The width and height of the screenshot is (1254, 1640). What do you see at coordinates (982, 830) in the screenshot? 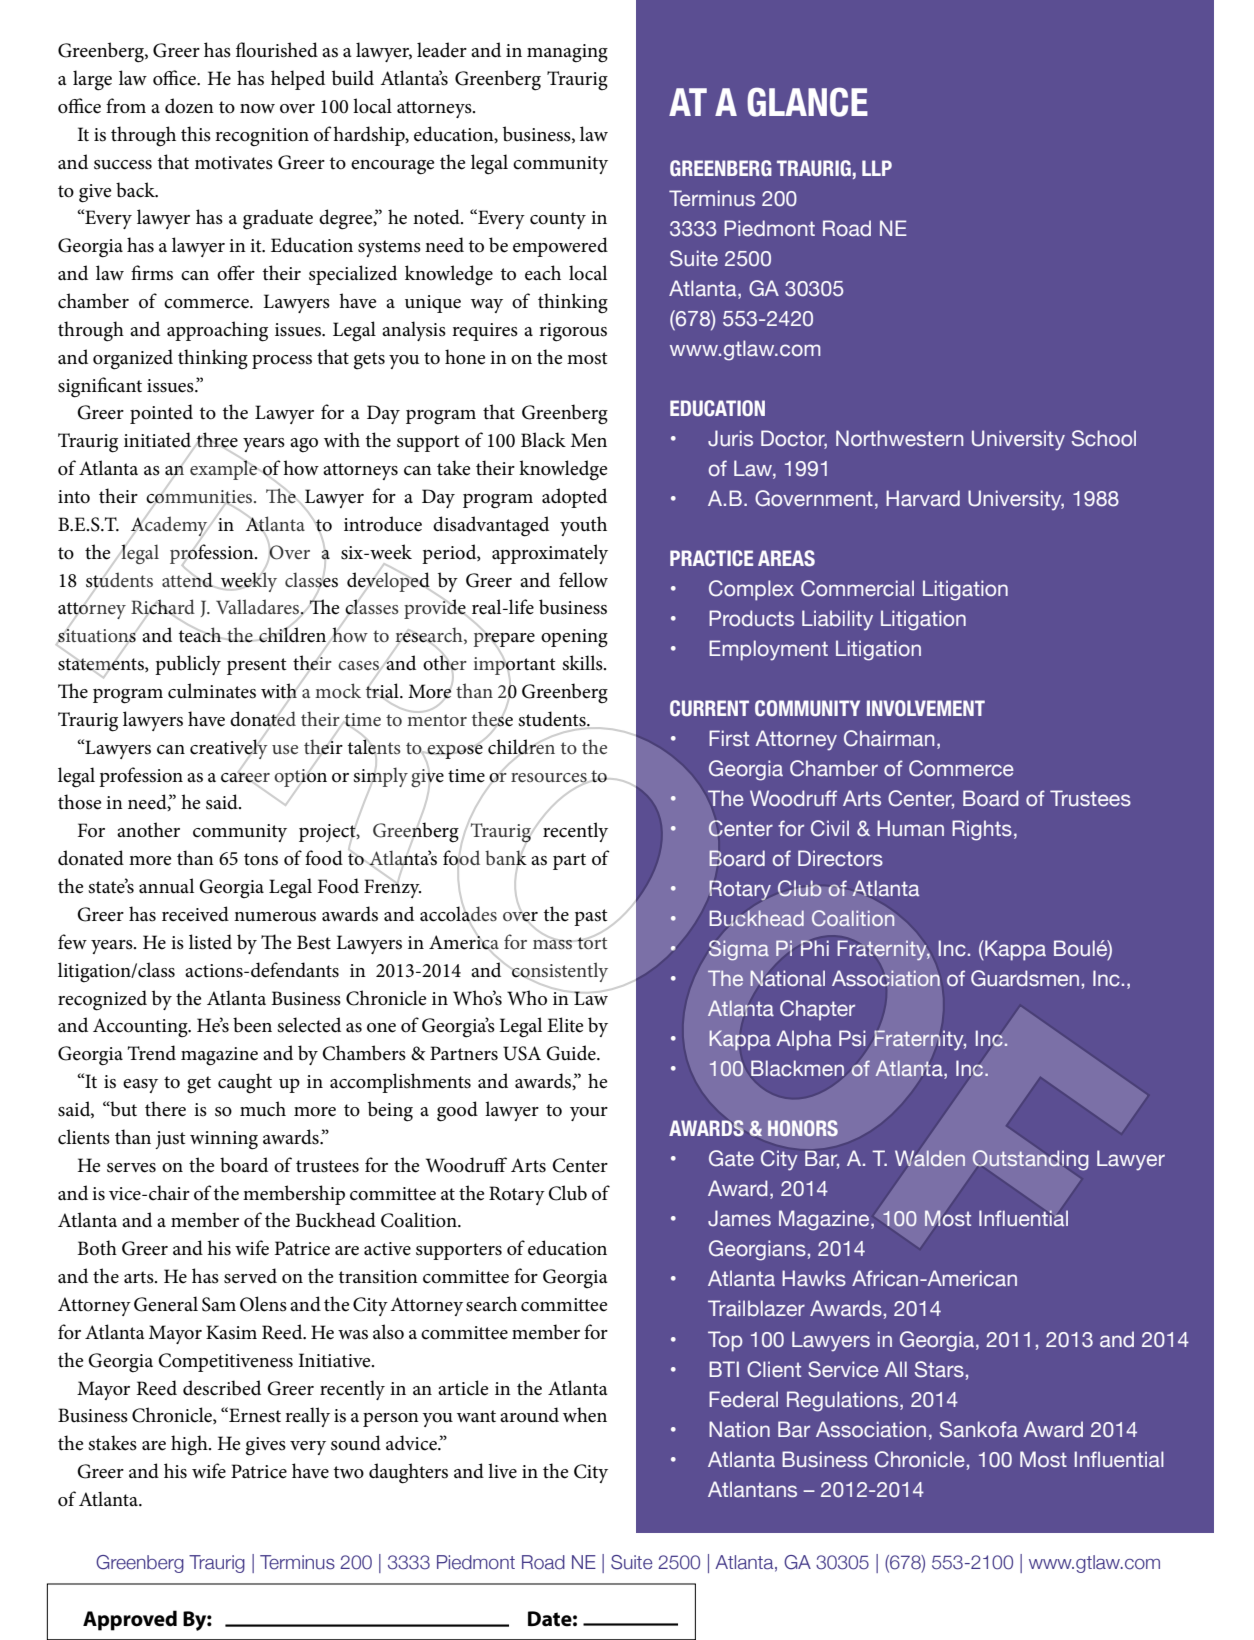
I see `Rights` at bounding box center [982, 830].
